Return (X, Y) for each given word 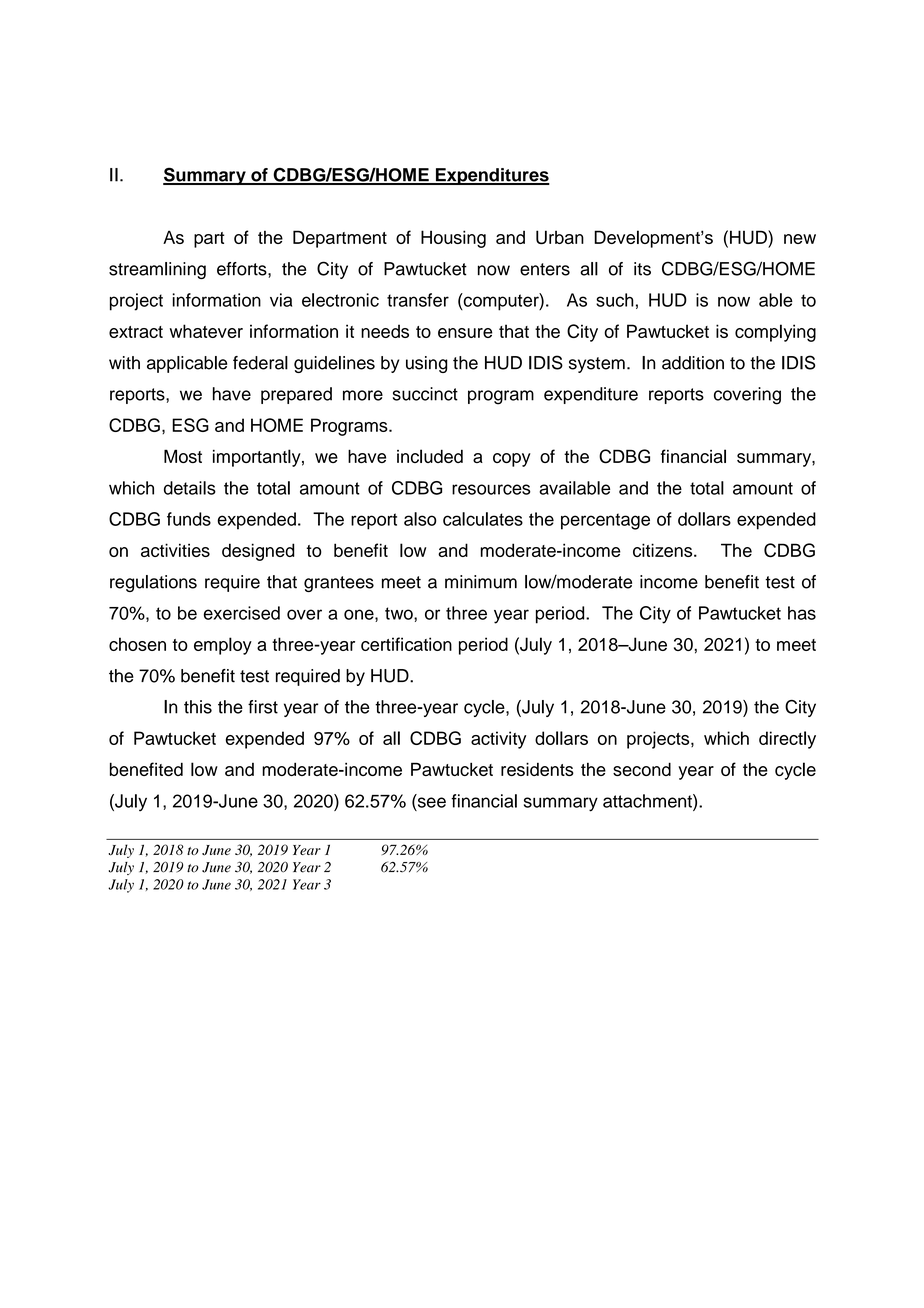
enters (545, 269)
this (198, 707)
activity (498, 740)
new (800, 239)
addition (693, 363)
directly (787, 740)
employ (223, 646)
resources (491, 489)
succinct (425, 394)
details (190, 488)
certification (406, 644)
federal (260, 363)
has (802, 613)
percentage (605, 521)
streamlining (157, 270)
